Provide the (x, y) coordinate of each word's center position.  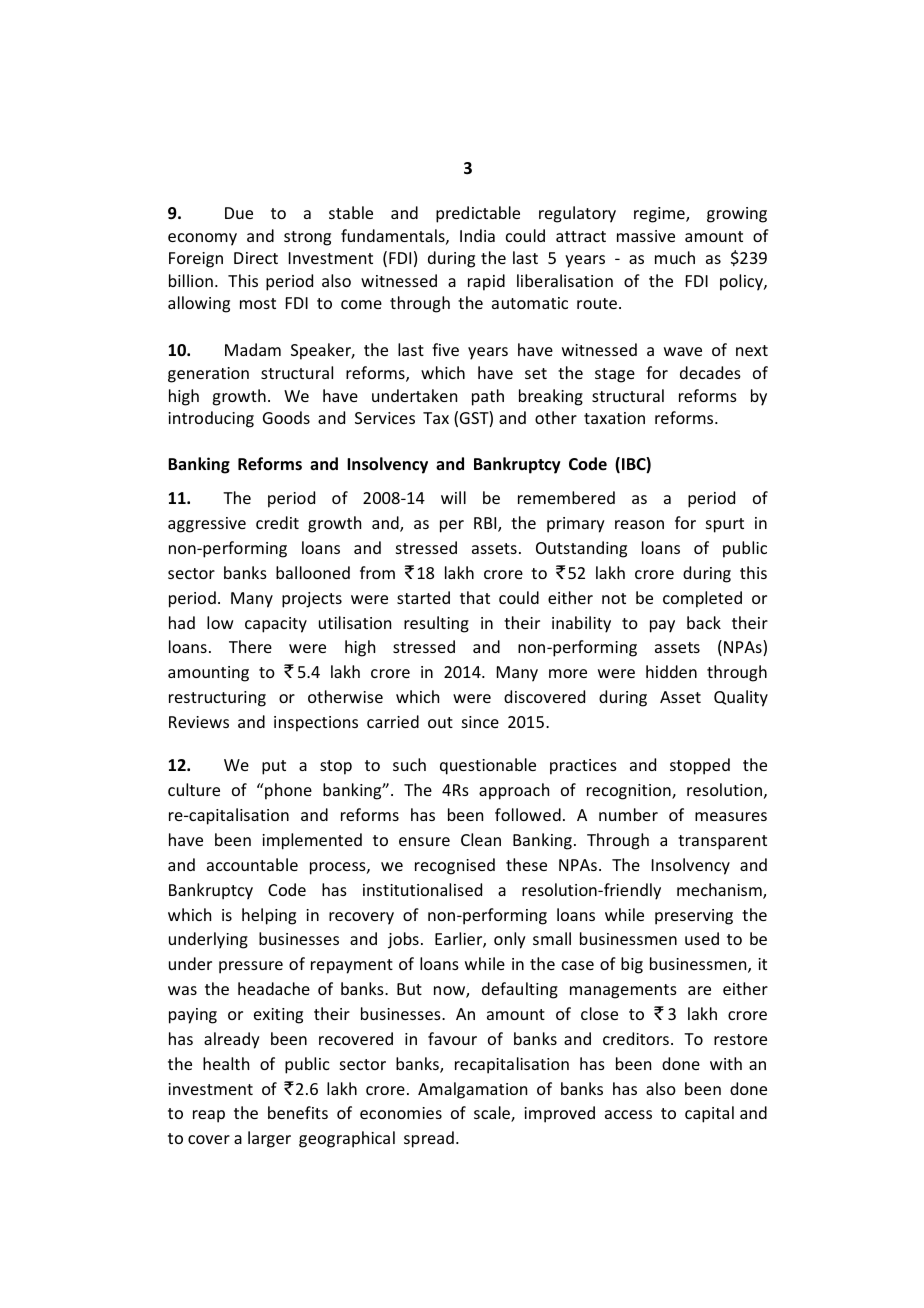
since (480, 722)
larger (269, 1139)
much (675, 257)
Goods (286, 417)
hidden (671, 671)
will (453, 497)
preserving (694, 917)
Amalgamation (472, 1090)
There (250, 646)
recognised (455, 866)
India (477, 235)
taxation (614, 418)
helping (269, 916)
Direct (256, 258)
